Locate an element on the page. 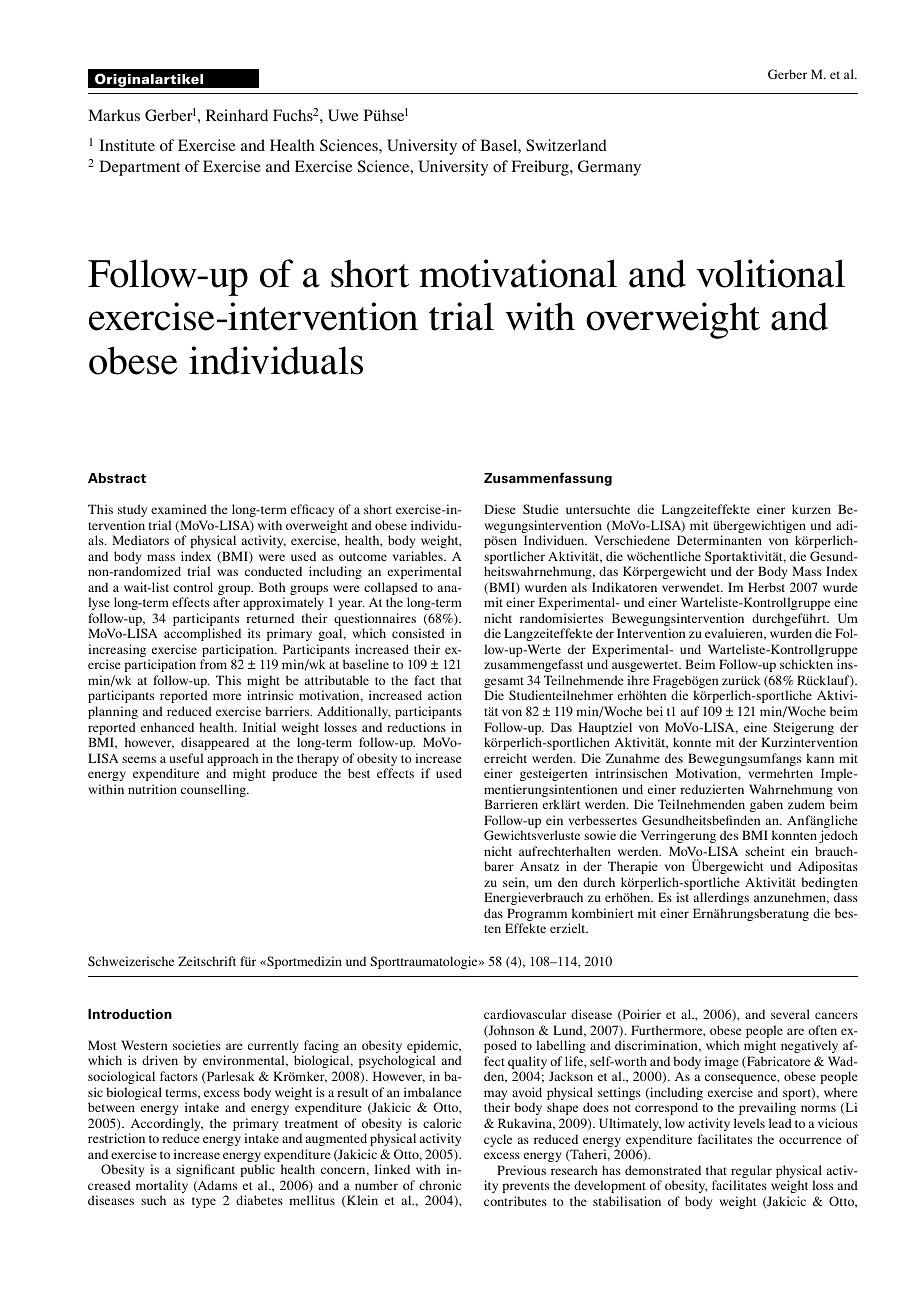 This document has width=924, height=1308. action is located at coordinates (445, 695).
